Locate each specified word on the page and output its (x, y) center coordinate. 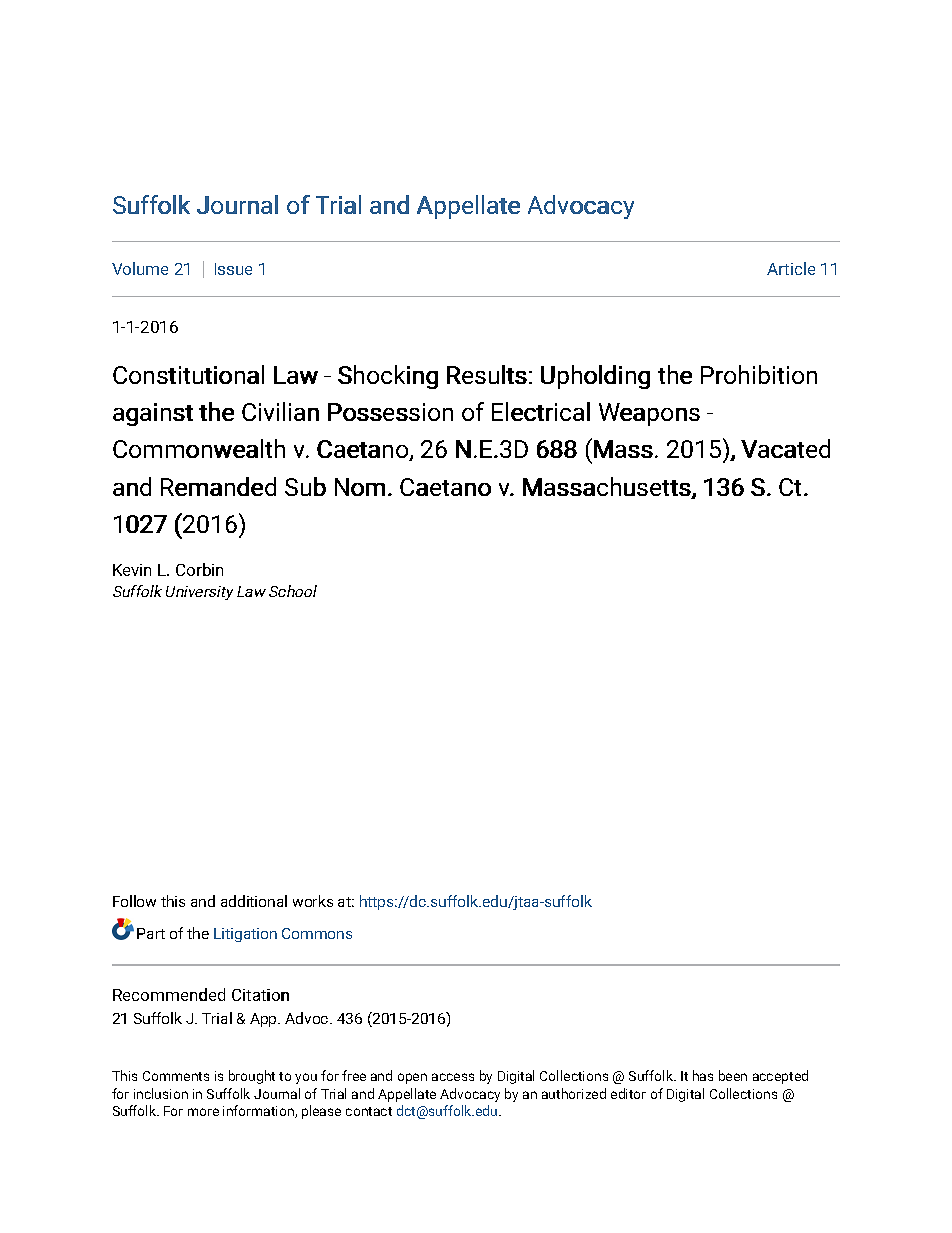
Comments (176, 1076)
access (453, 1077)
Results (487, 374)
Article (791, 268)
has (703, 1075)
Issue (233, 269)
